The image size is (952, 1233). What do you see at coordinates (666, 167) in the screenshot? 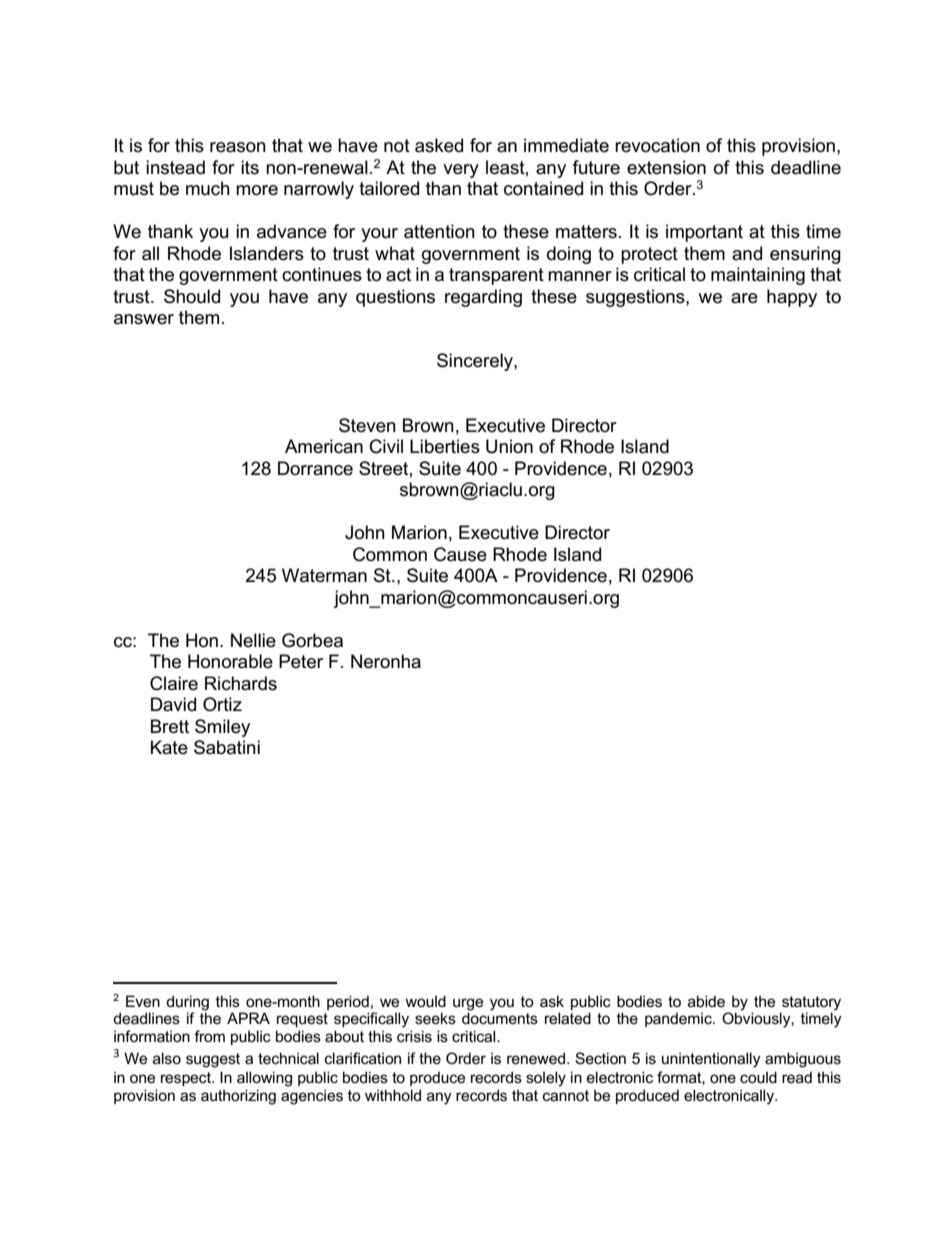
I see `extension` at bounding box center [666, 167].
